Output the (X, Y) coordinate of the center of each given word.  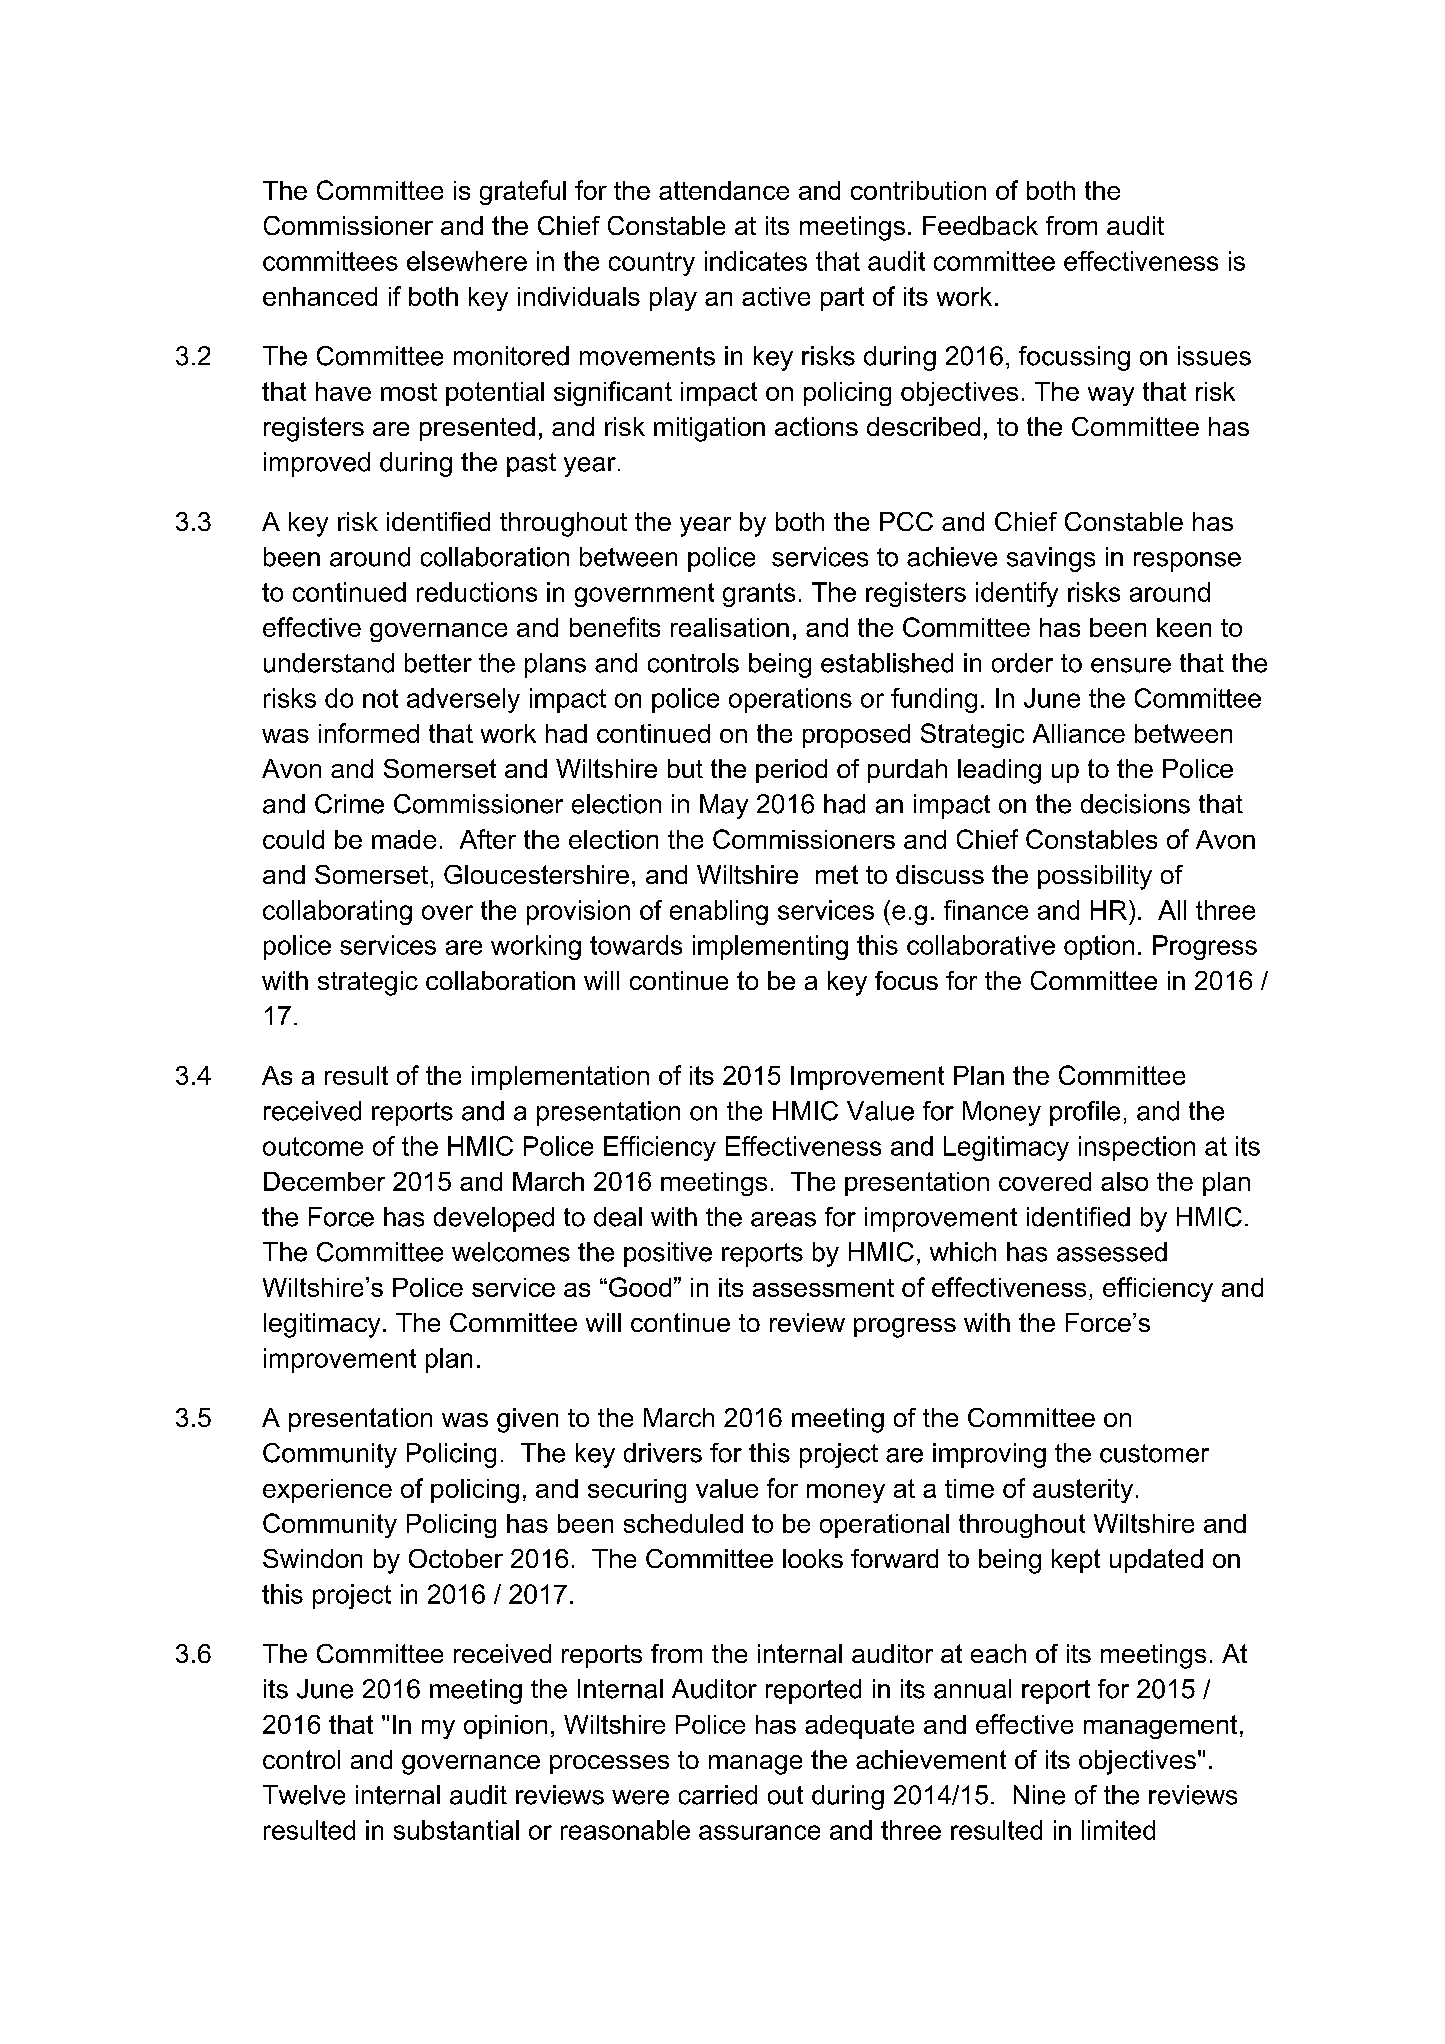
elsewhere (467, 261)
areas (783, 1219)
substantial (456, 1830)
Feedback (980, 225)
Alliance (1079, 733)
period (791, 771)
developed (494, 1219)
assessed (1112, 1252)
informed (369, 733)
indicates (756, 261)
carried (718, 1795)
